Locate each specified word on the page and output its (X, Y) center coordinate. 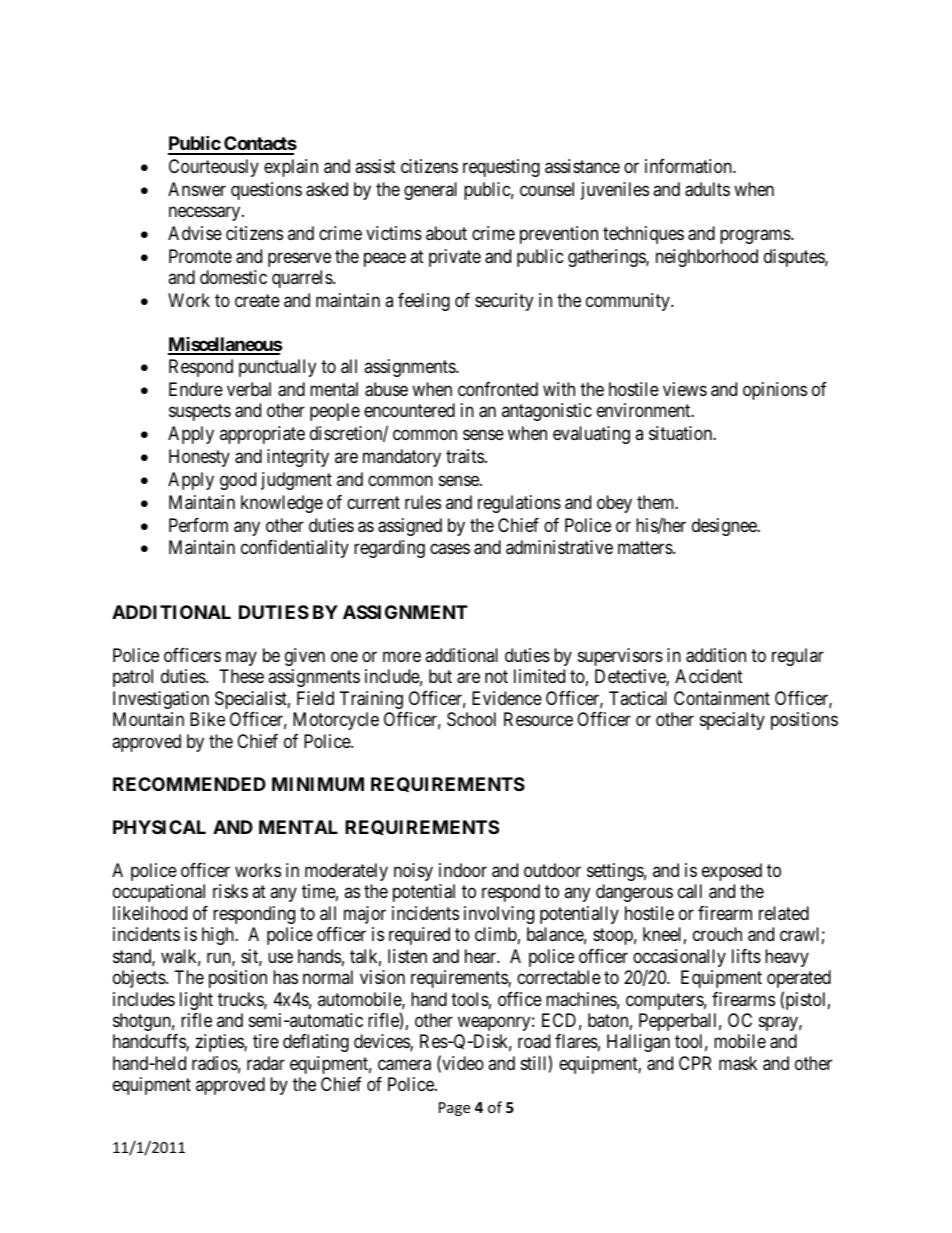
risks (230, 891)
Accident (709, 676)
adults (707, 189)
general (430, 191)
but (440, 676)
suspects (200, 413)
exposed (732, 872)
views (685, 389)
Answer (197, 189)
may (241, 658)
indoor (463, 870)
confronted (498, 389)
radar (266, 1063)
